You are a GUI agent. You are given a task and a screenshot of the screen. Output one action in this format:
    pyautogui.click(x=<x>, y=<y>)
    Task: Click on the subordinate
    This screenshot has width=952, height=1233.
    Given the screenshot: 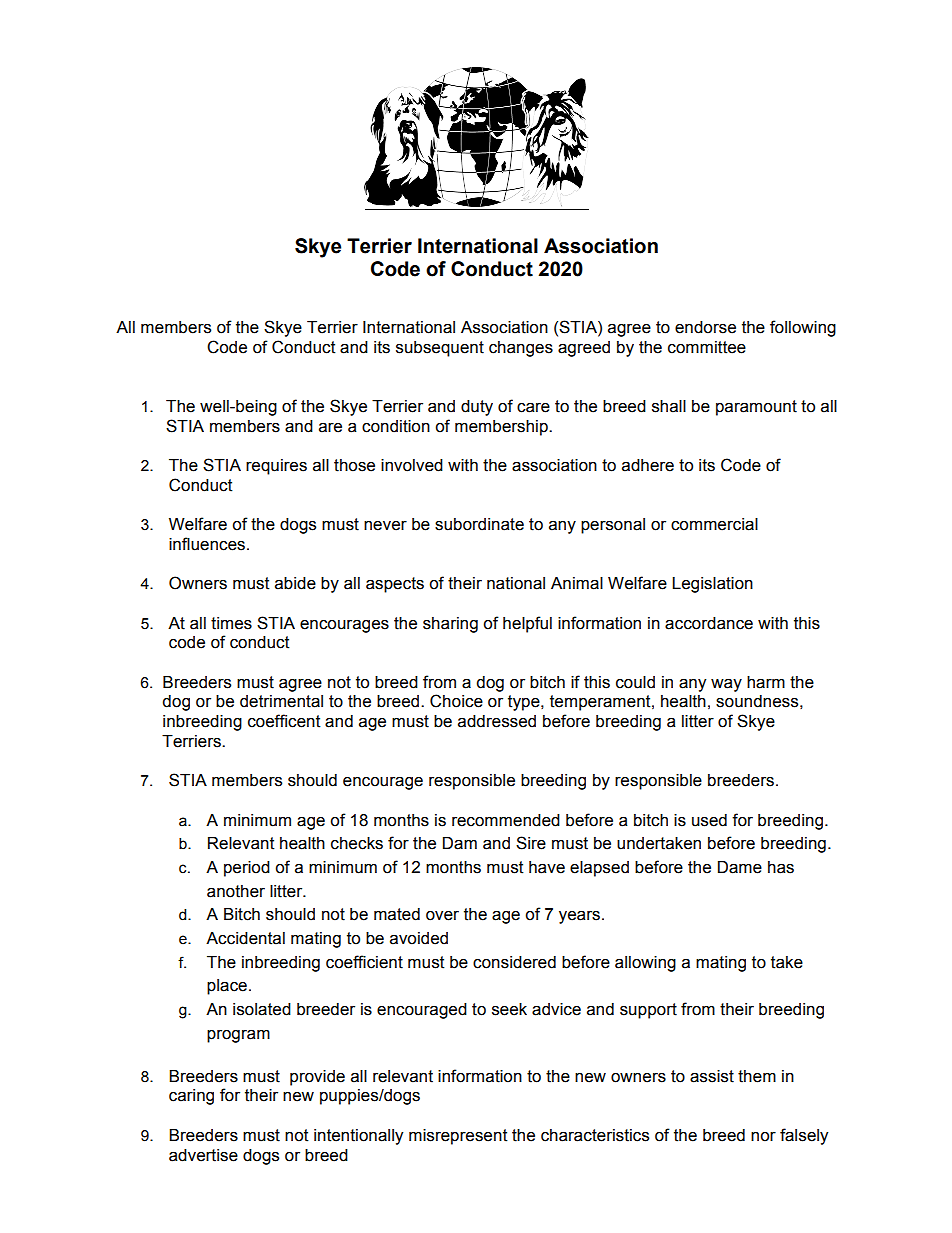 What is the action you would take?
    pyautogui.click(x=479, y=524)
